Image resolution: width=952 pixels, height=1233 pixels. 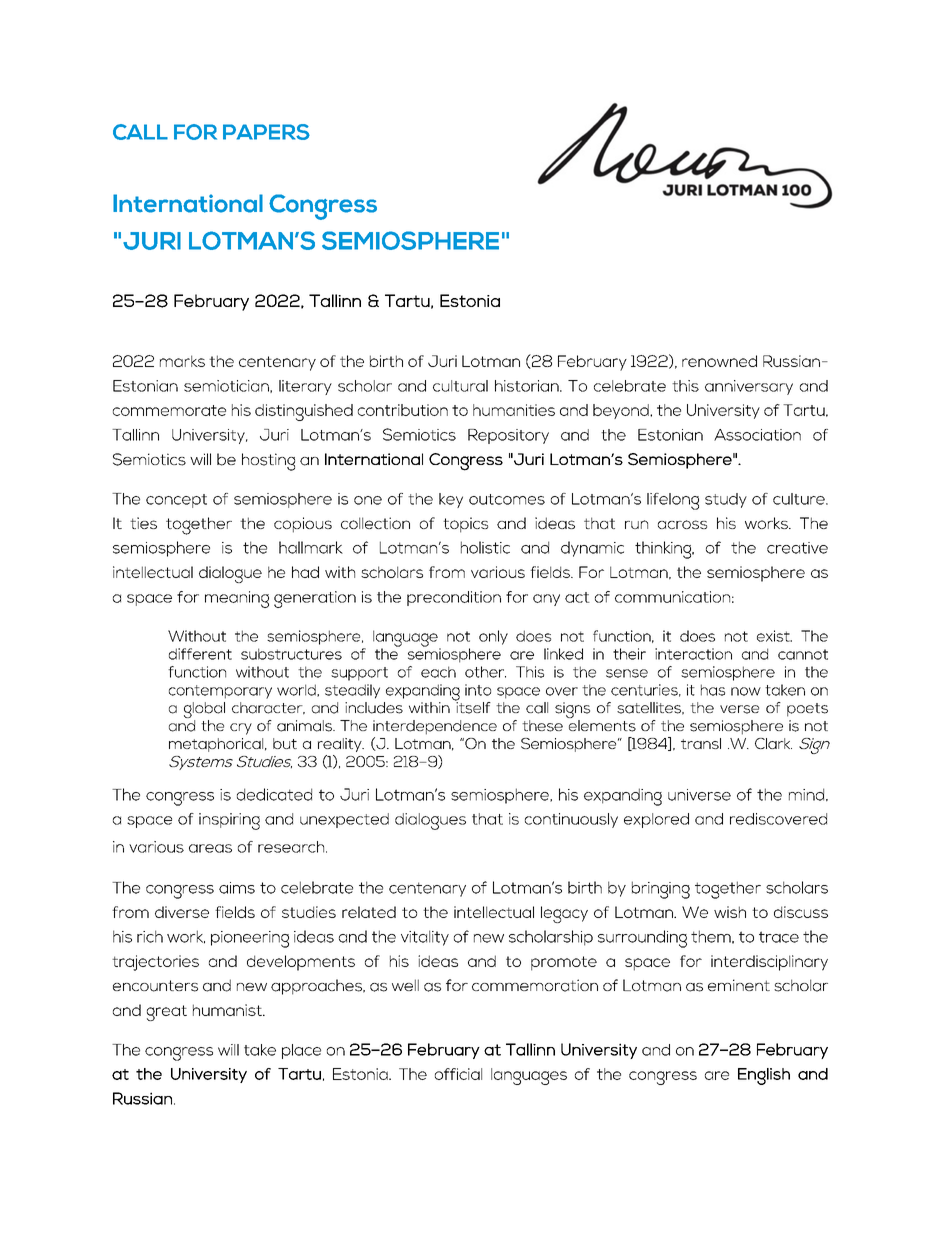 What do you see at coordinates (730, 912) in the screenshot?
I see `wish` at bounding box center [730, 912].
